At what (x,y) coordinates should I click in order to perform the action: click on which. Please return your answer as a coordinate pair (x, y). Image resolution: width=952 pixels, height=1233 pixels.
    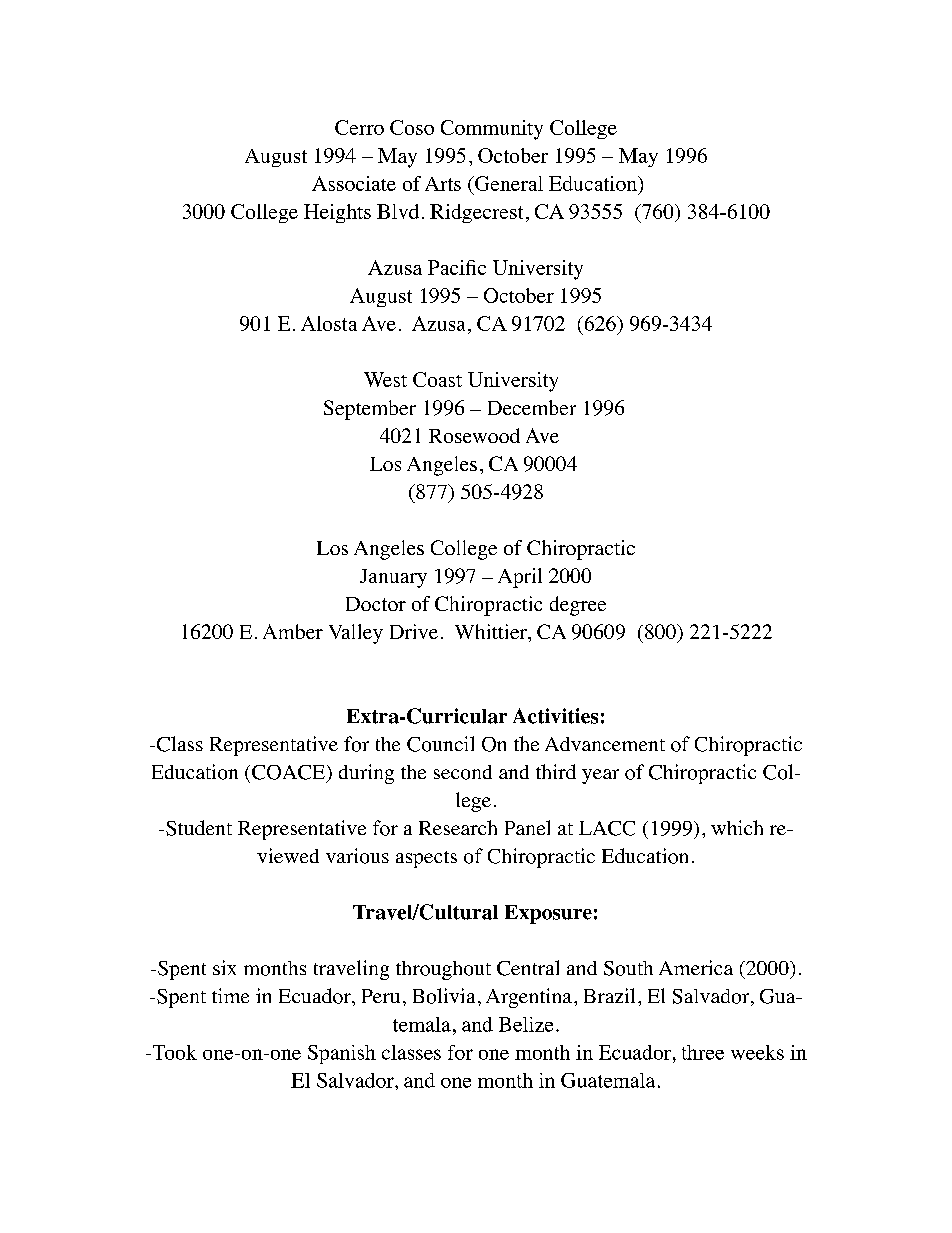
    Looking at the image, I should click on (737, 827).
